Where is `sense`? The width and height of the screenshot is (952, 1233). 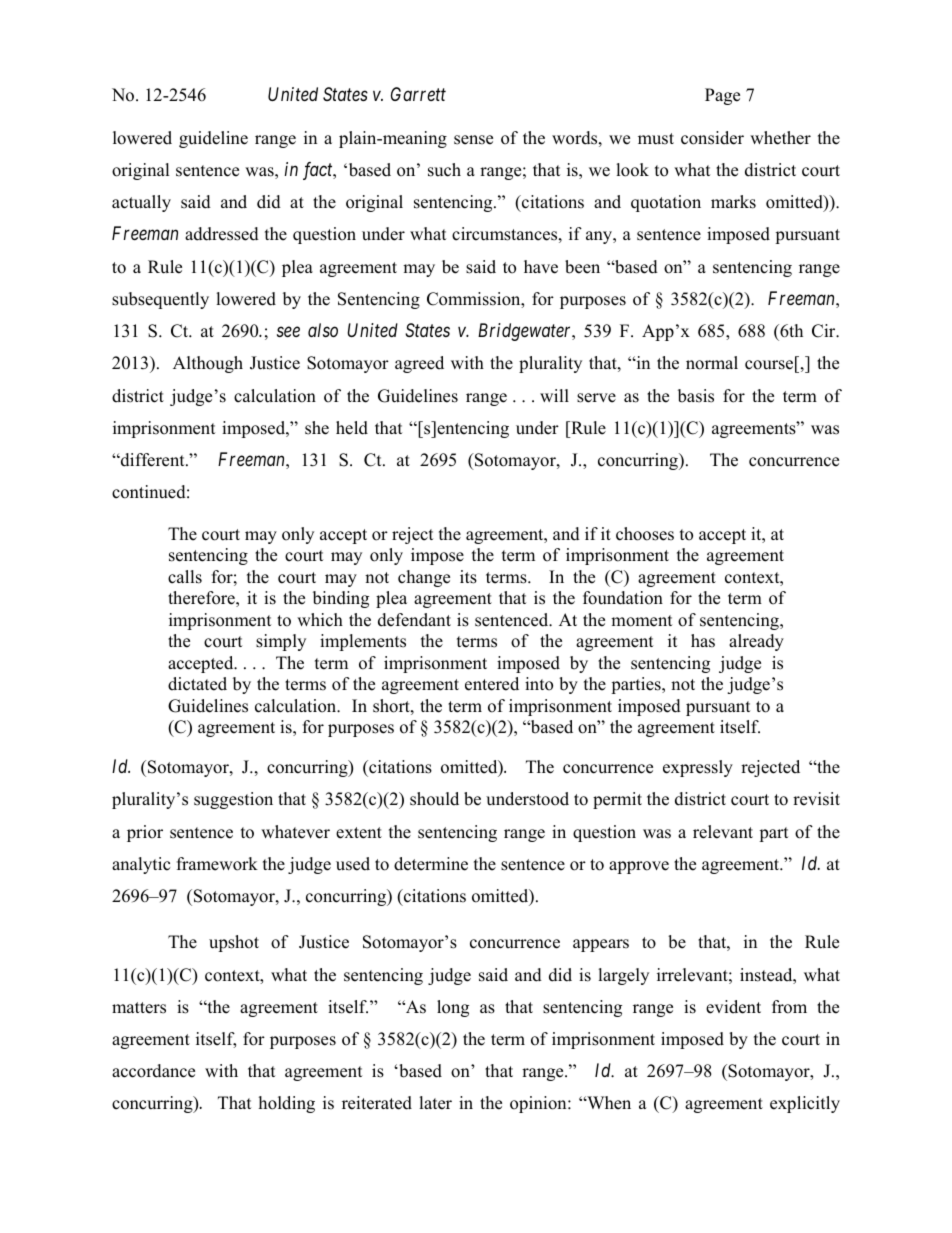 sense is located at coordinates (473, 140).
